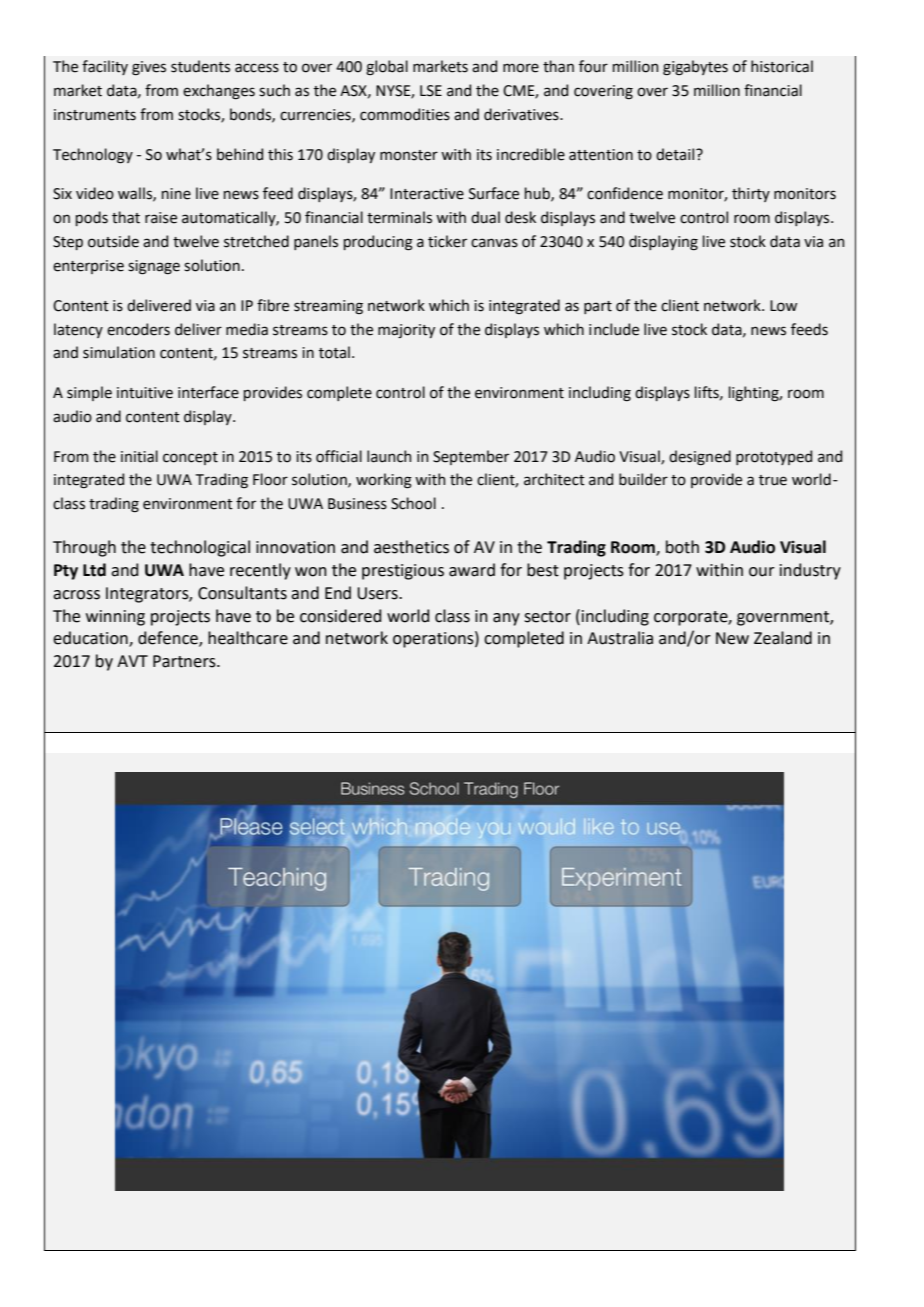 Image resolution: width=924 pixels, height=1307 pixels. I want to click on signage, so click(154, 267).
